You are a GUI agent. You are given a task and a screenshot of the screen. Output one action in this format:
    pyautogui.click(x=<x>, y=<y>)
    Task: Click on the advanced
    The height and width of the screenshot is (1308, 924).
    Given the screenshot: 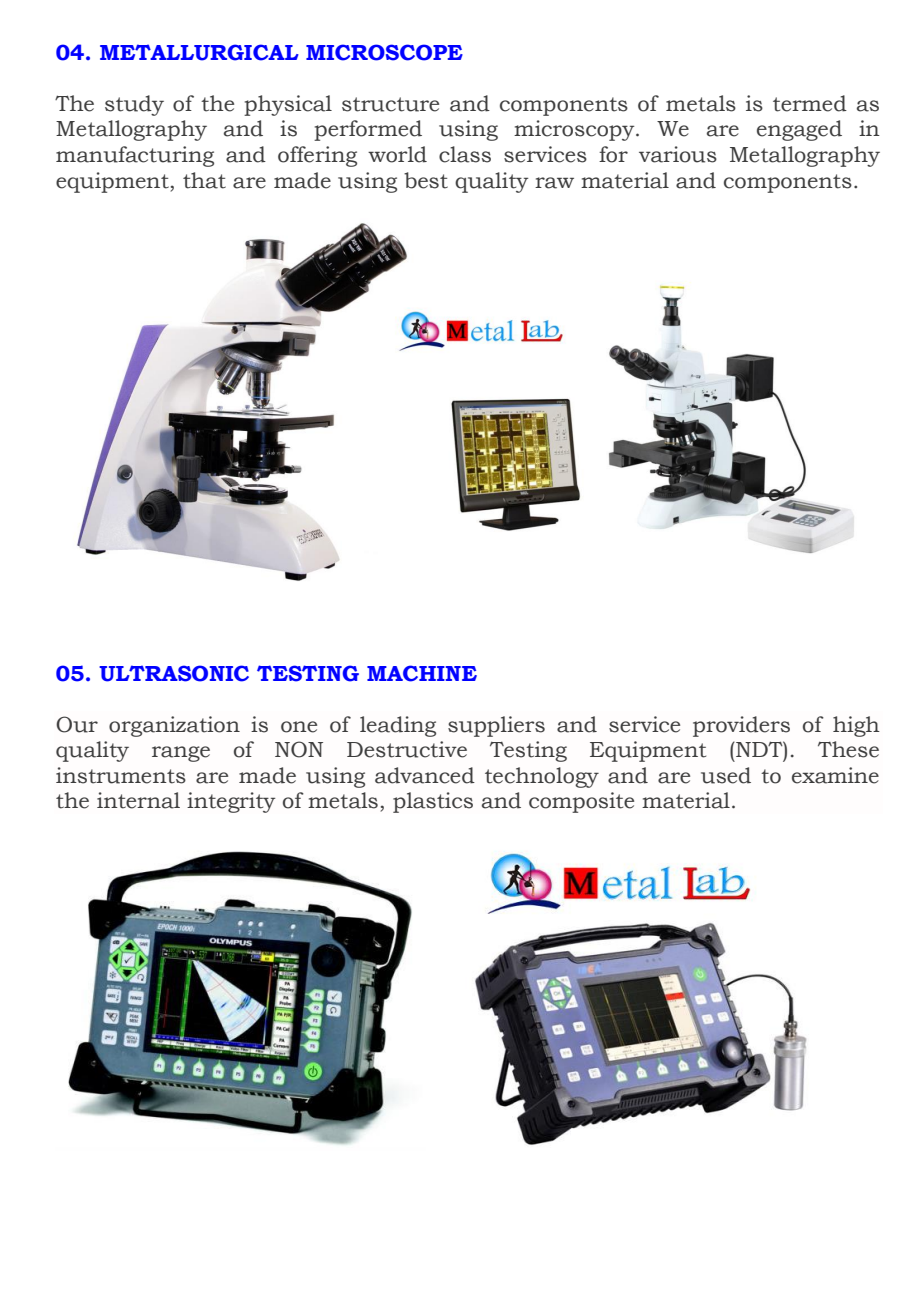 What is the action you would take?
    pyautogui.click(x=425, y=775)
